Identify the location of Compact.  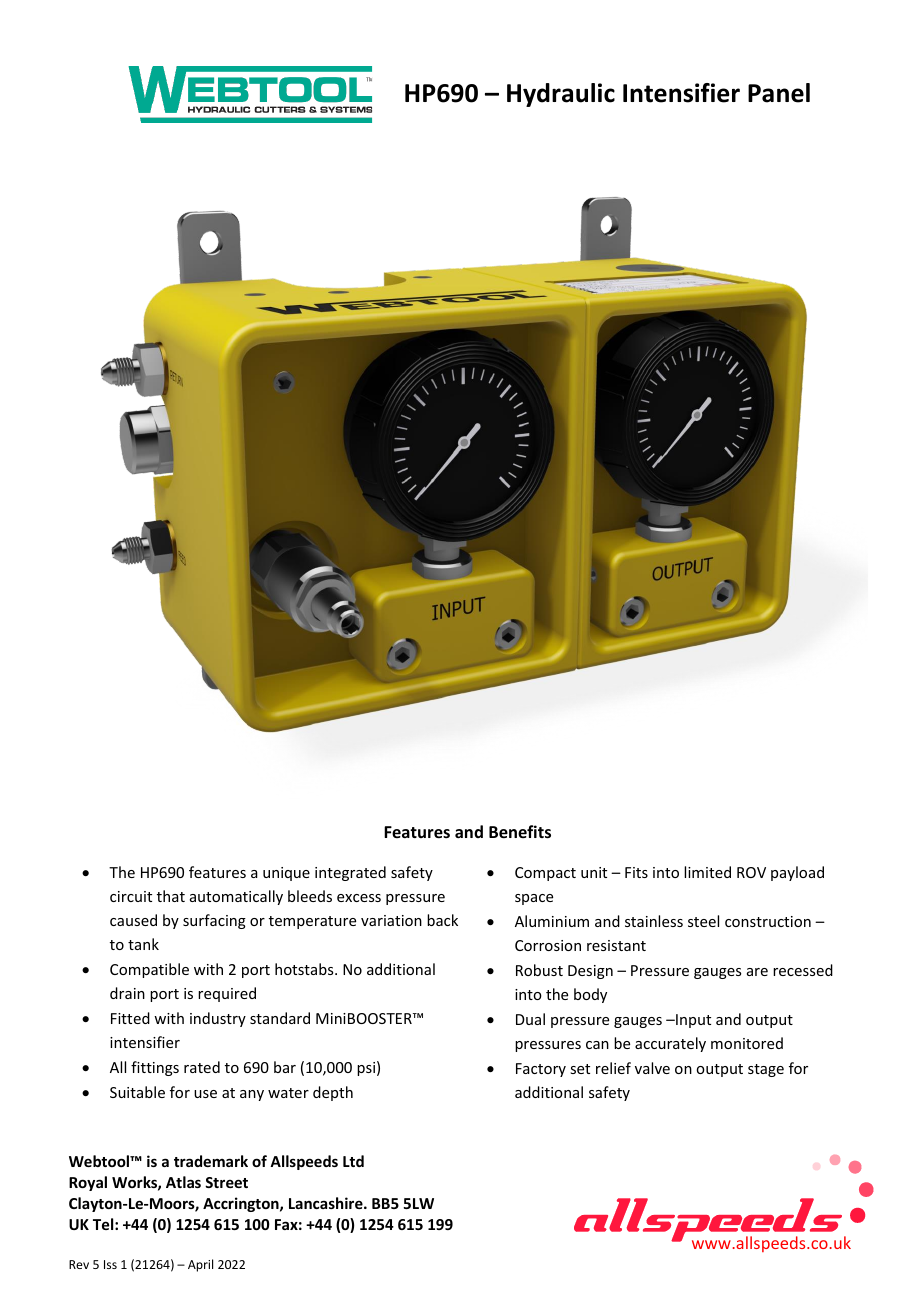
(545, 874).
